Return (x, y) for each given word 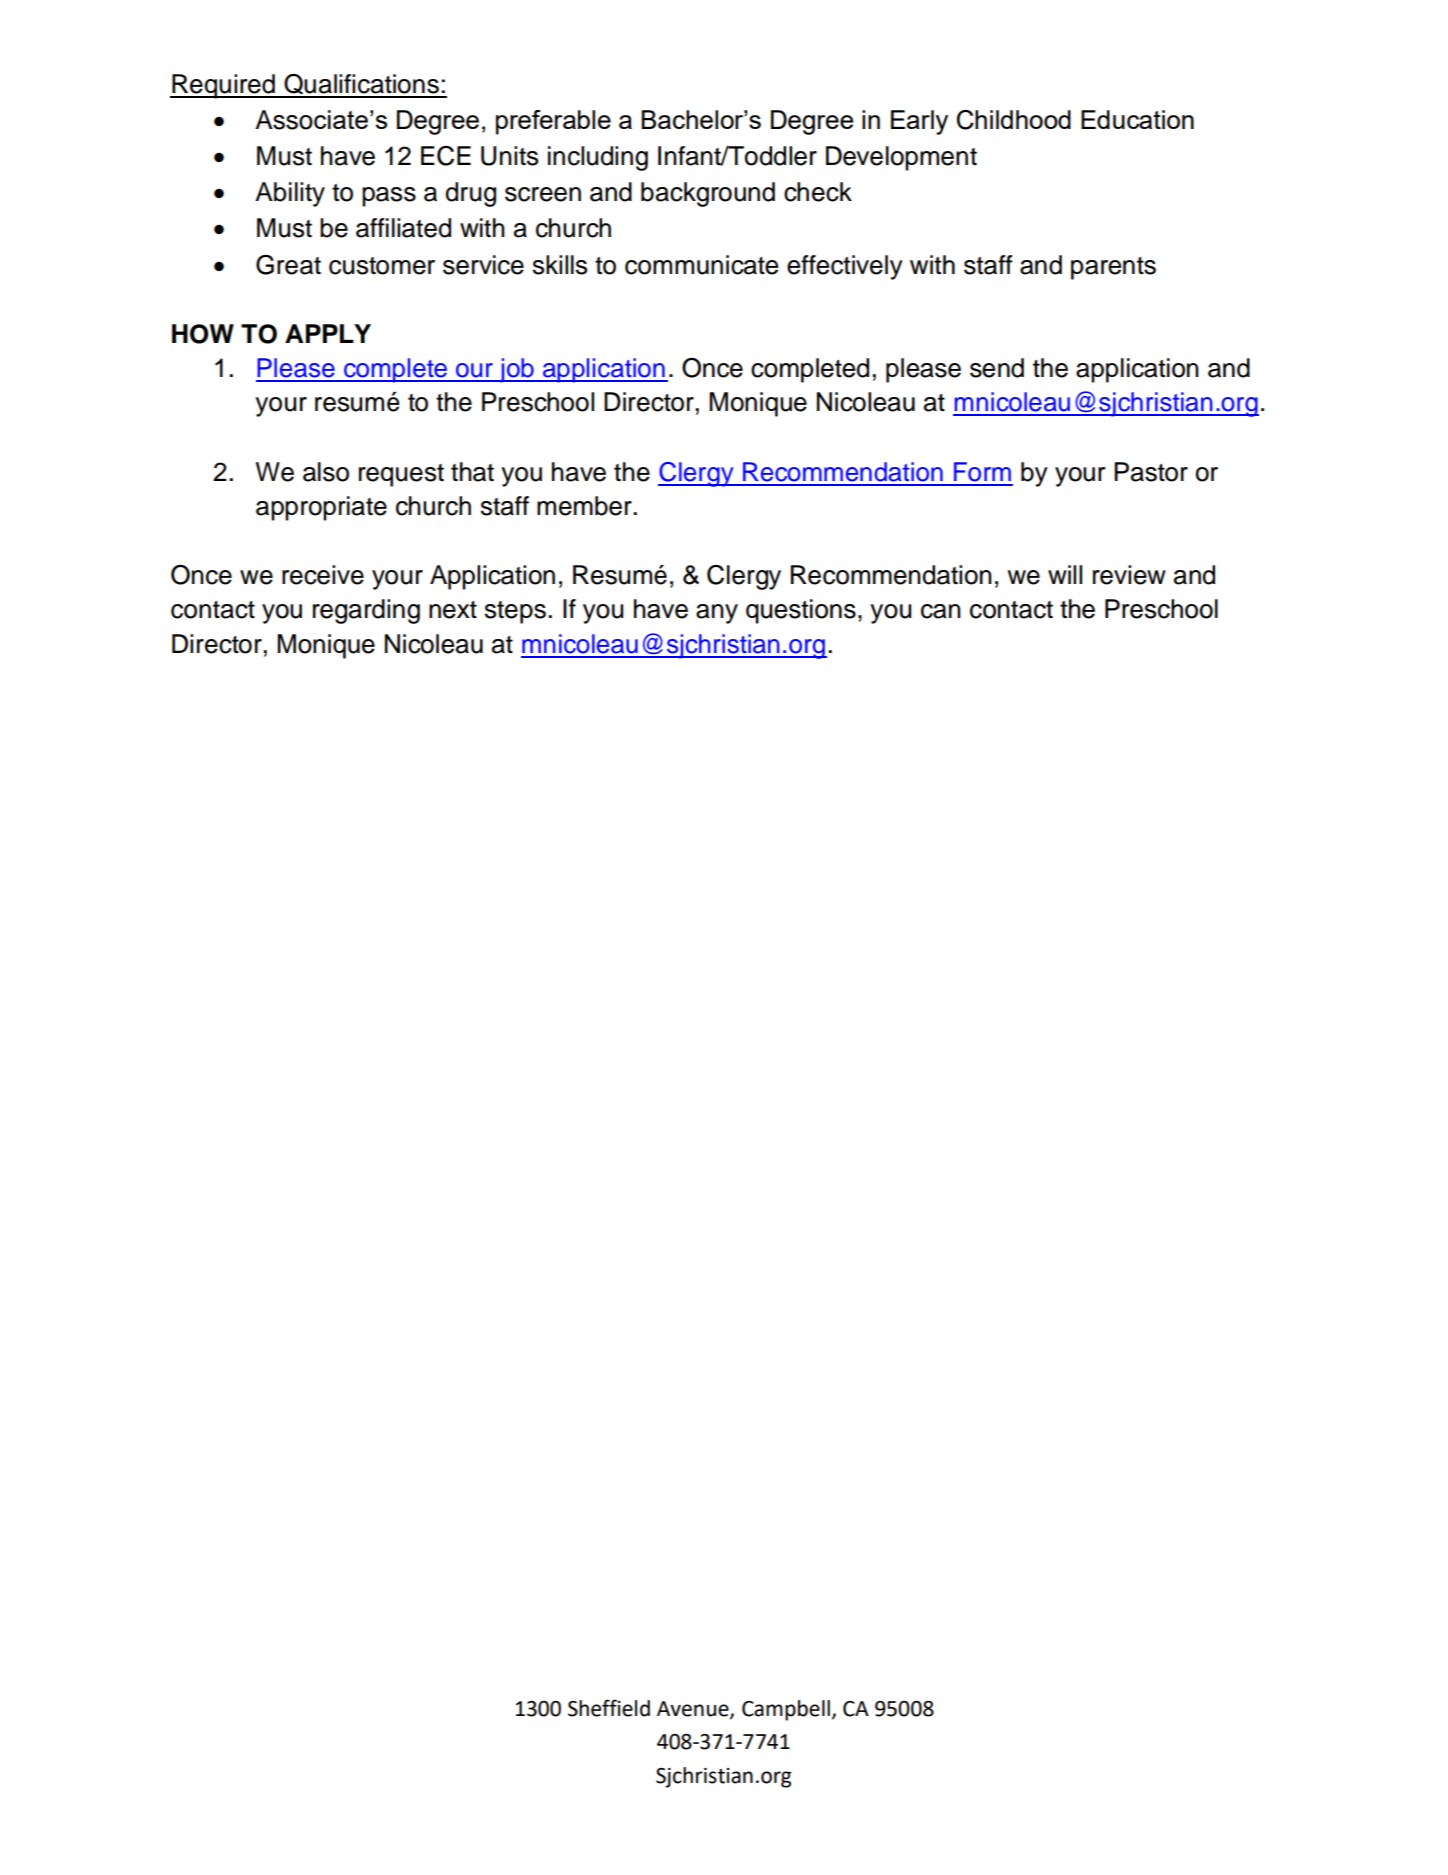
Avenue (694, 1710)
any (717, 614)
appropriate (321, 508)
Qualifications (361, 85)
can (941, 611)
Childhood (1014, 120)
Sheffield (609, 1708)
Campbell (786, 1710)
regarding (366, 611)
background (708, 194)
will (1065, 574)
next (453, 610)
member (584, 506)
